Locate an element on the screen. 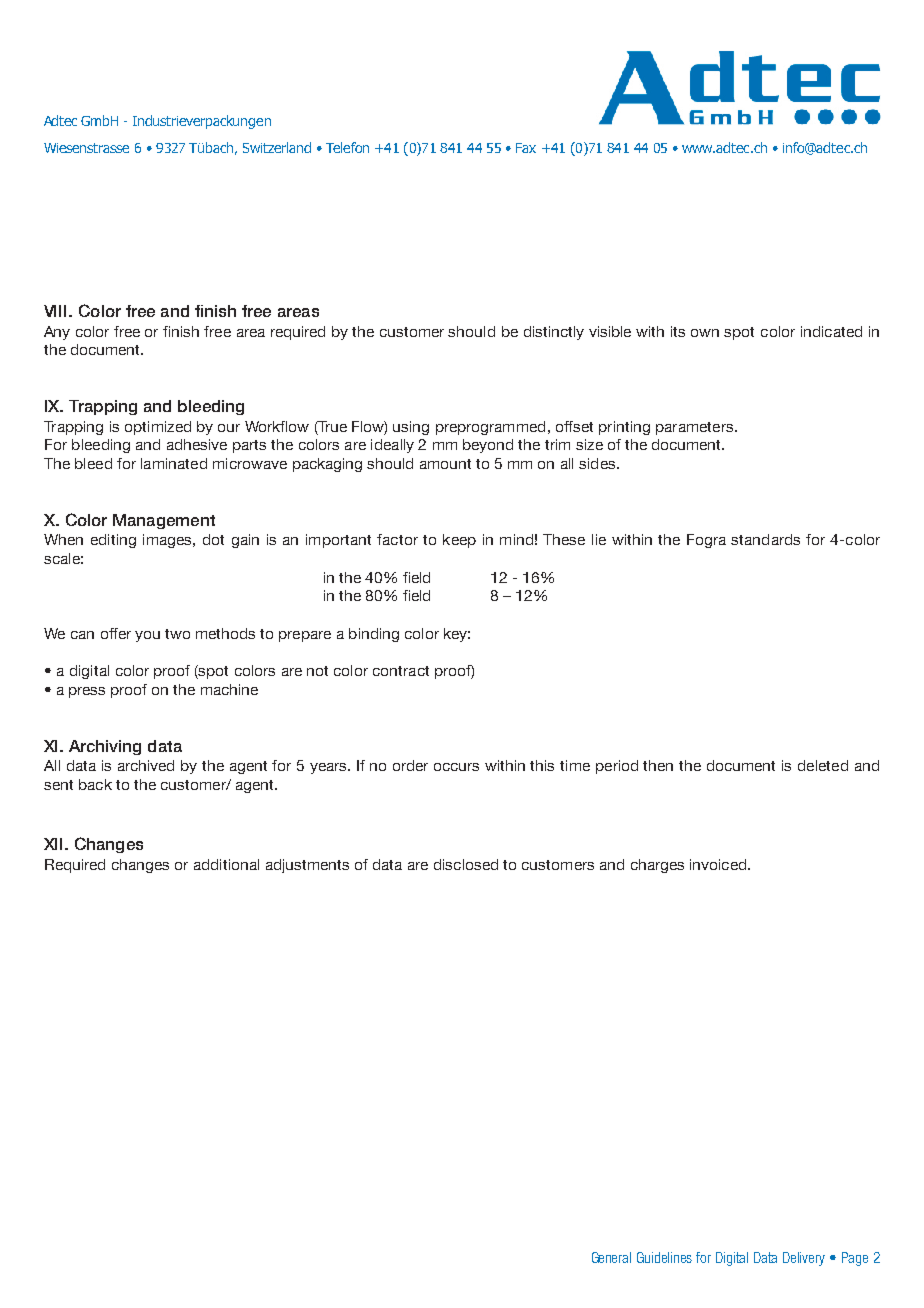 The width and height of the screenshot is (924, 1308). invoiced is located at coordinates (719, 864).
